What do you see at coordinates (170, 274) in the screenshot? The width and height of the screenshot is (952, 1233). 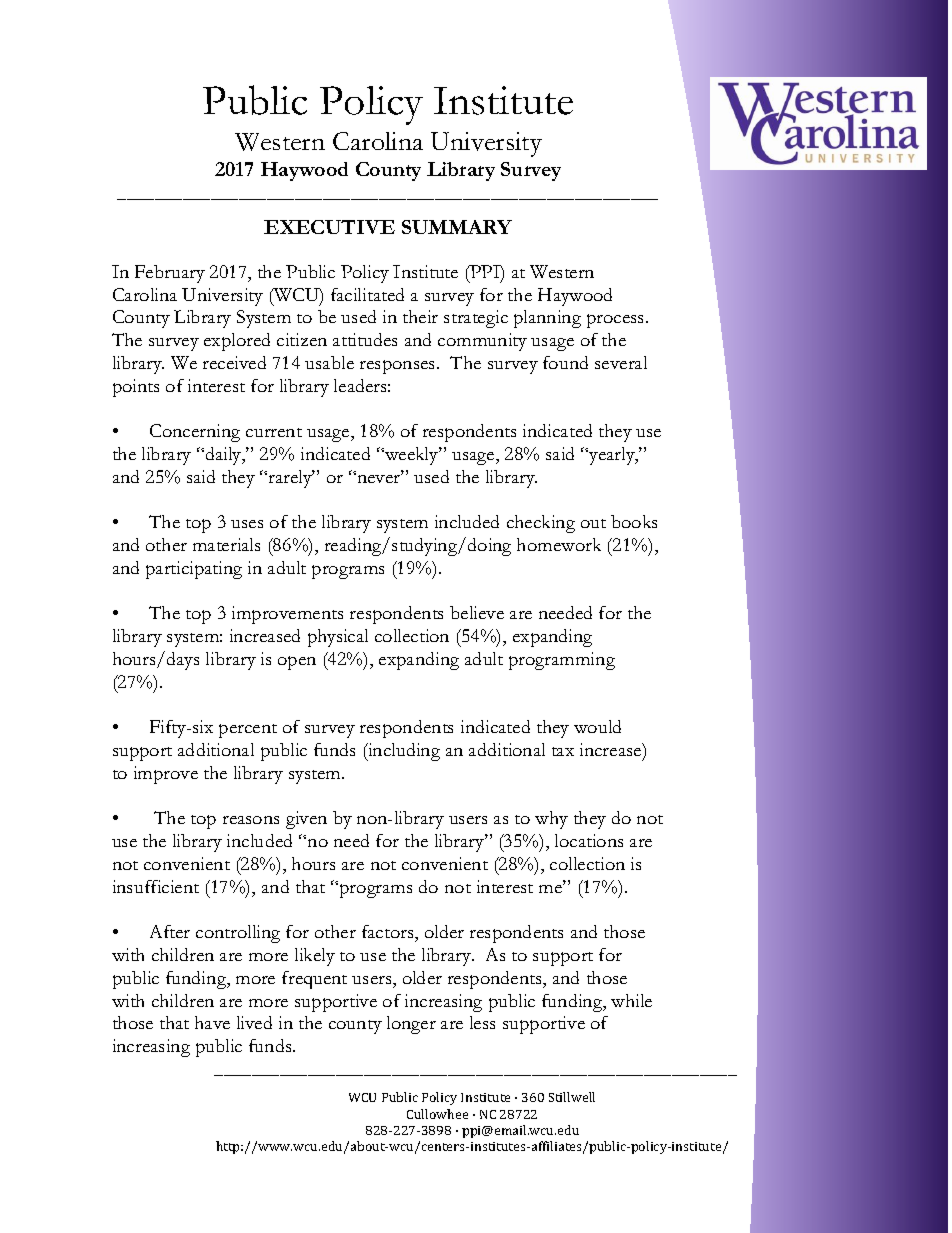 I see `February` at bounding box center [170, 274].
